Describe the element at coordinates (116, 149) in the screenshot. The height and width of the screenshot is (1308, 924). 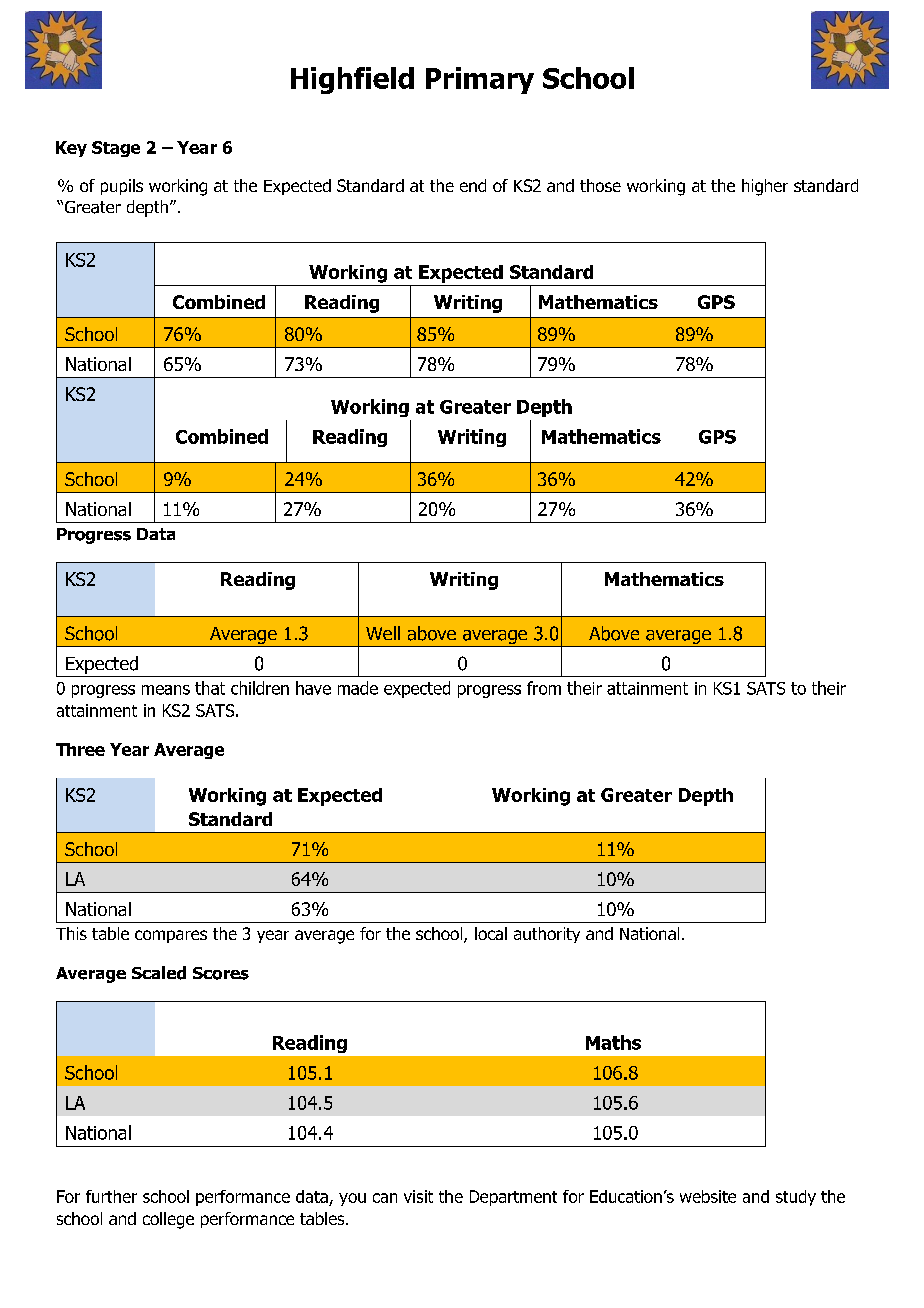
I see `Stage` at that location.
